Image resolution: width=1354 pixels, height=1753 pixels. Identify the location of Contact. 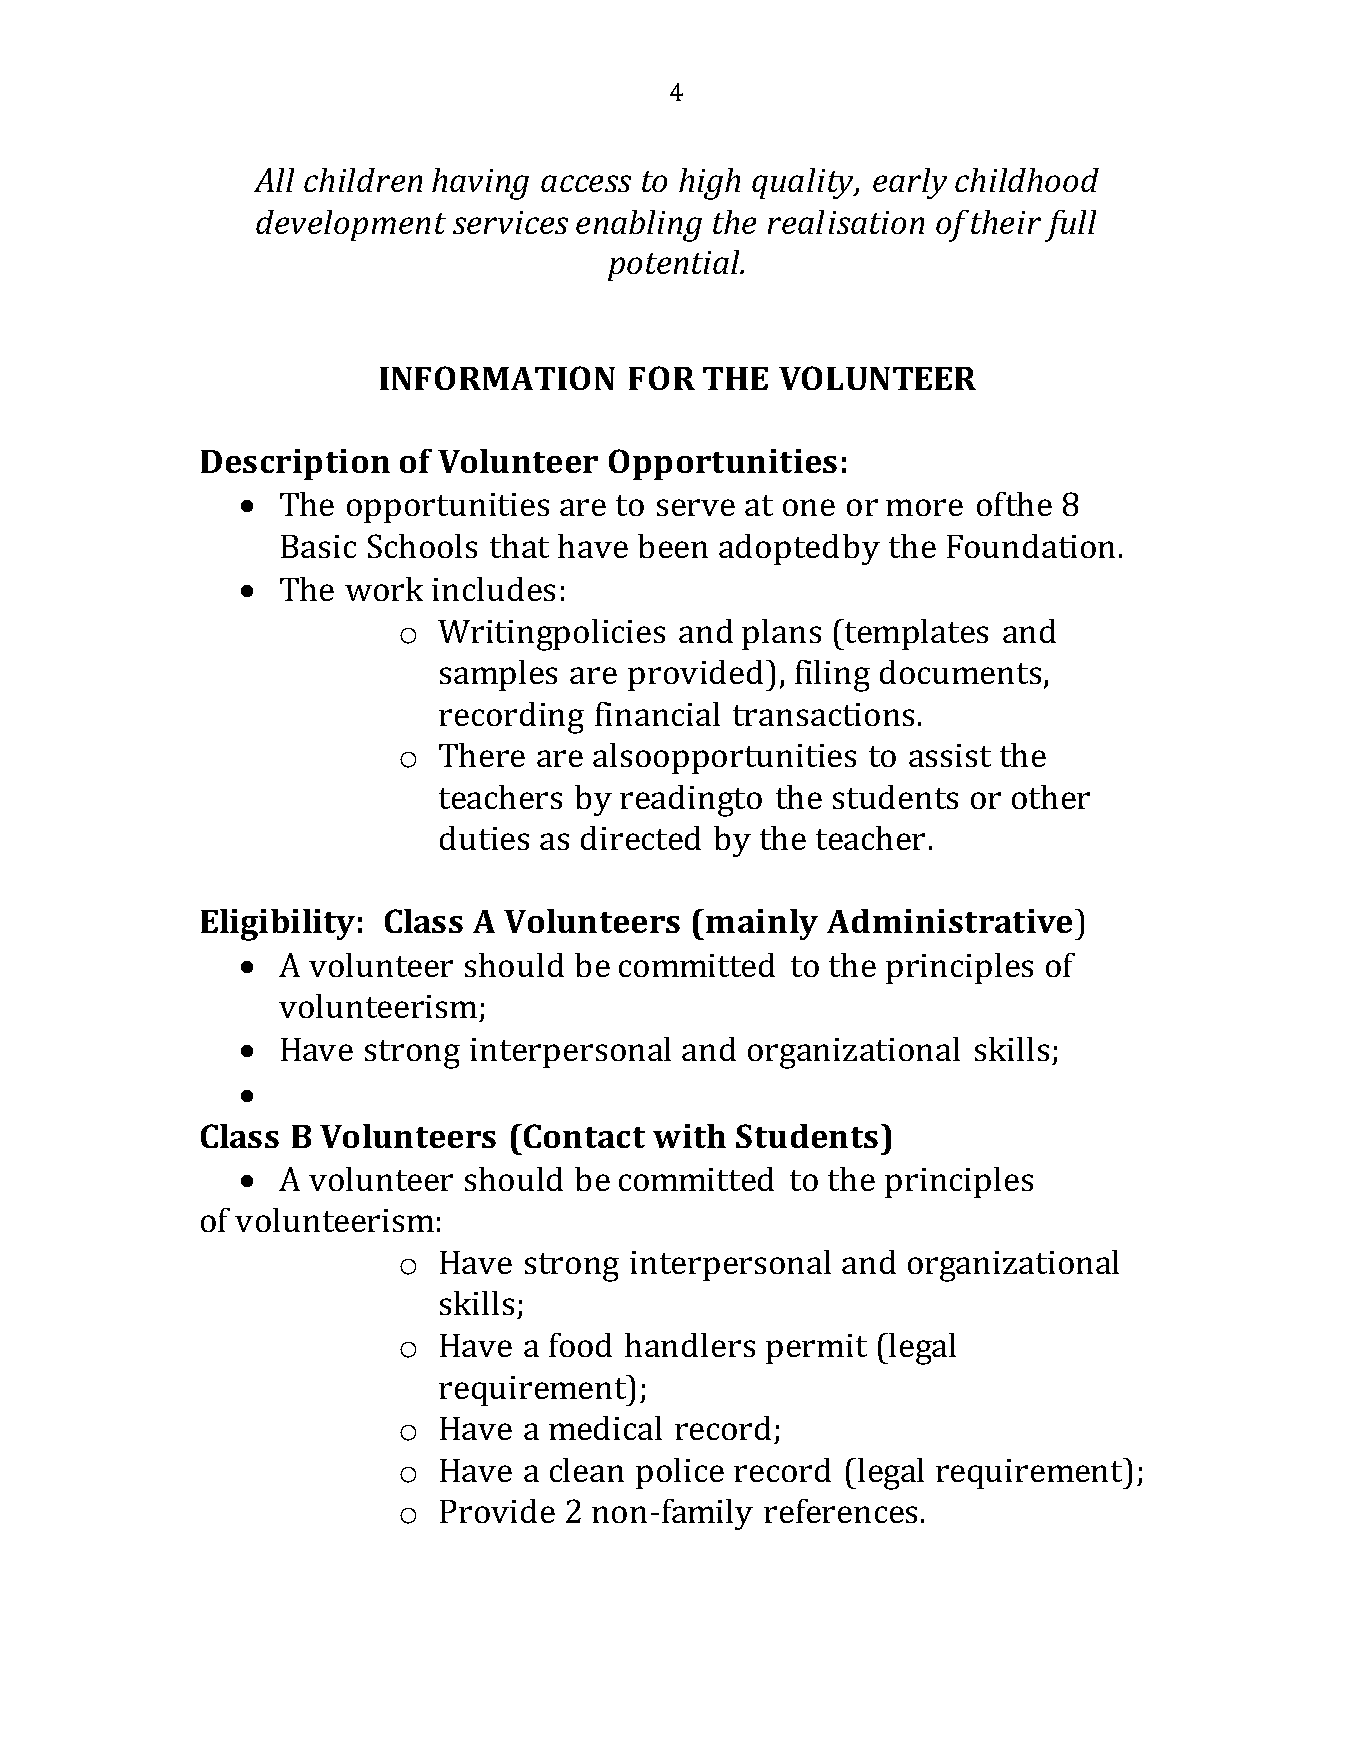
(584, 1136).
